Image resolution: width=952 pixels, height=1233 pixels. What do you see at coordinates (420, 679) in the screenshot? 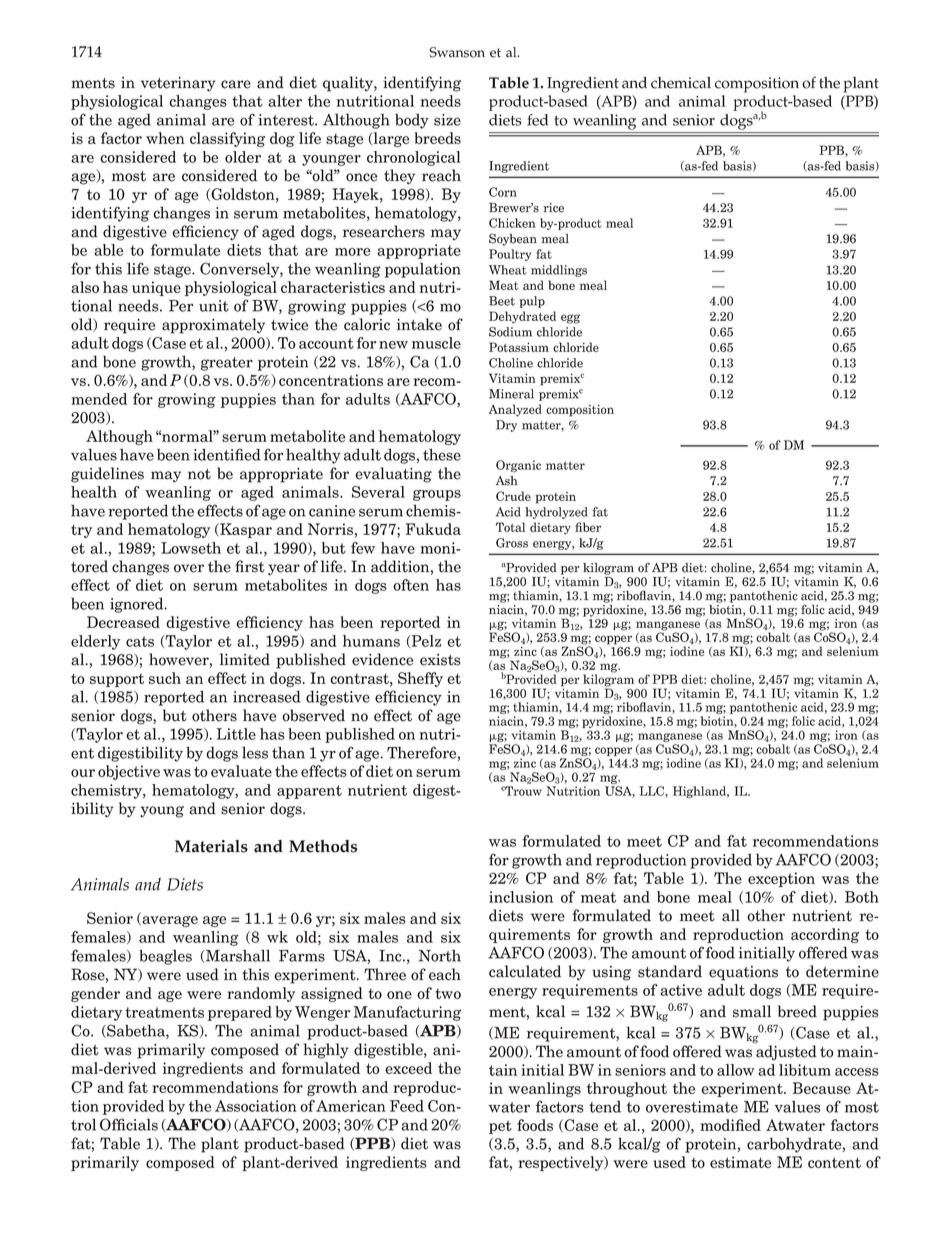
I see `Sheffy` at bounding box center [420, 679].
